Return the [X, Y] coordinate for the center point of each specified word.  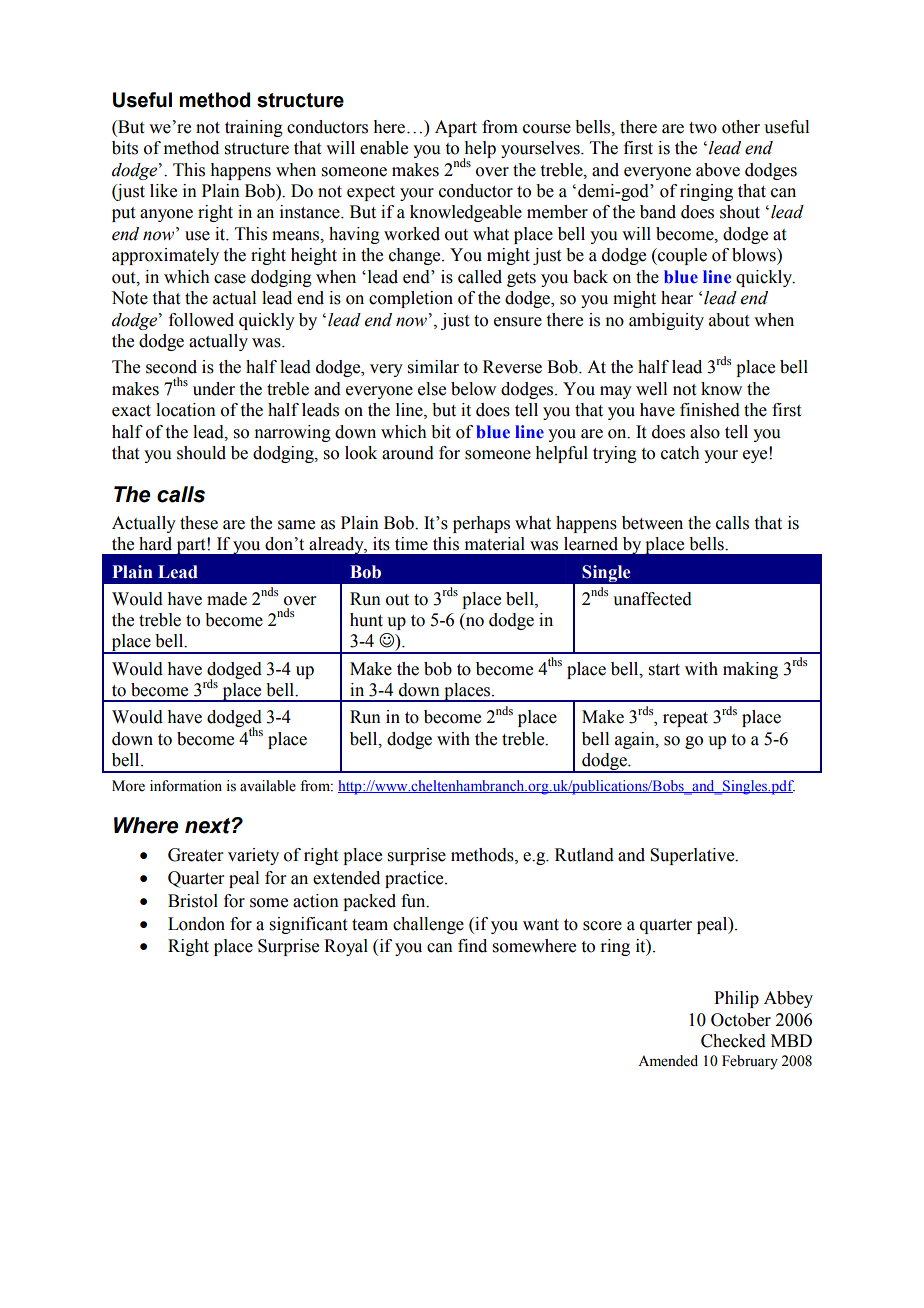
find [472, 946]
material [495, 544]
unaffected [652, 599]
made [227, 599]
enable [384, 148]
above [718, 170]
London [196, 924]
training [254, 128]
